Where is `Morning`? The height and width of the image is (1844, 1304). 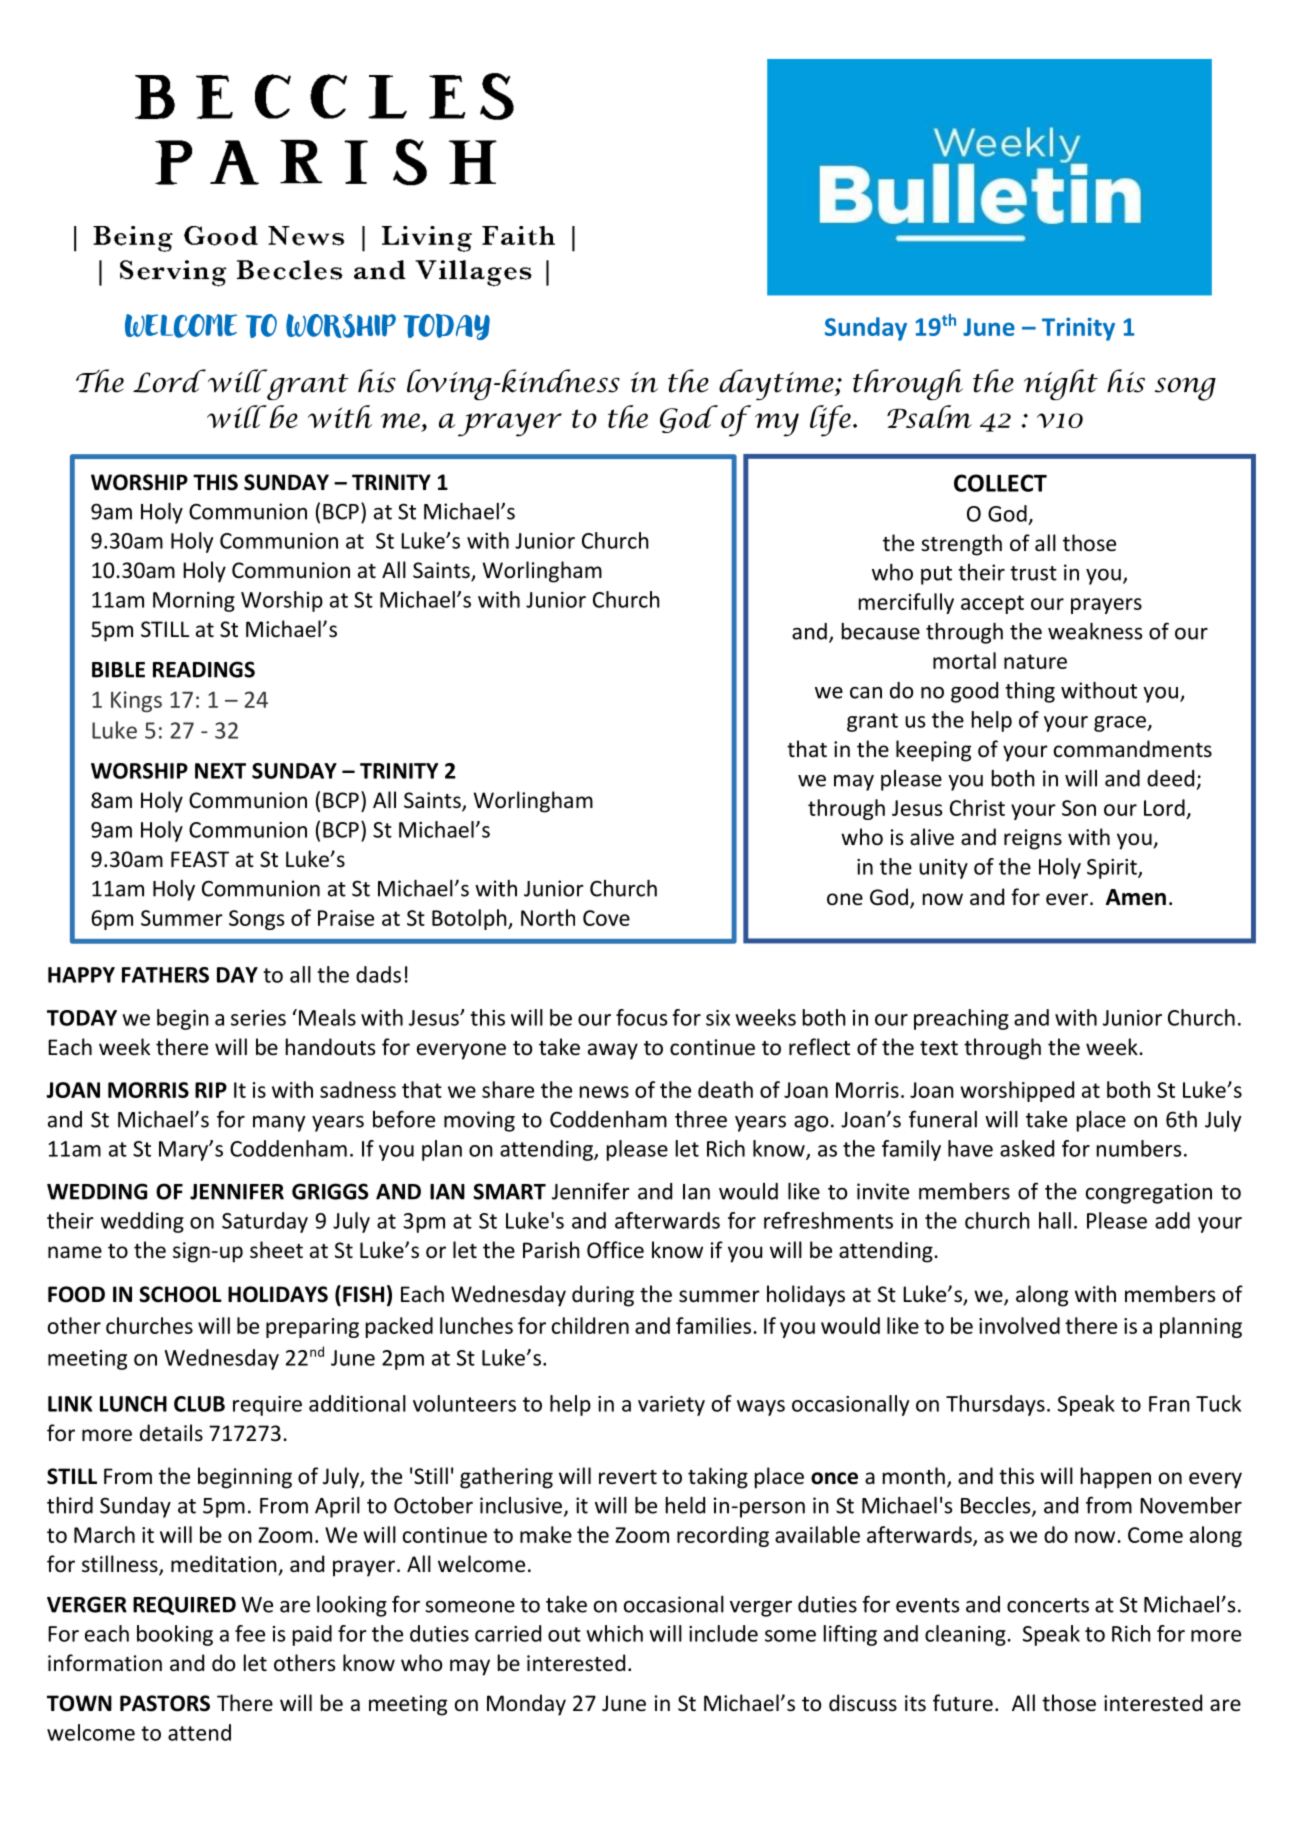
Morning is located at coordinates (194, 602).
